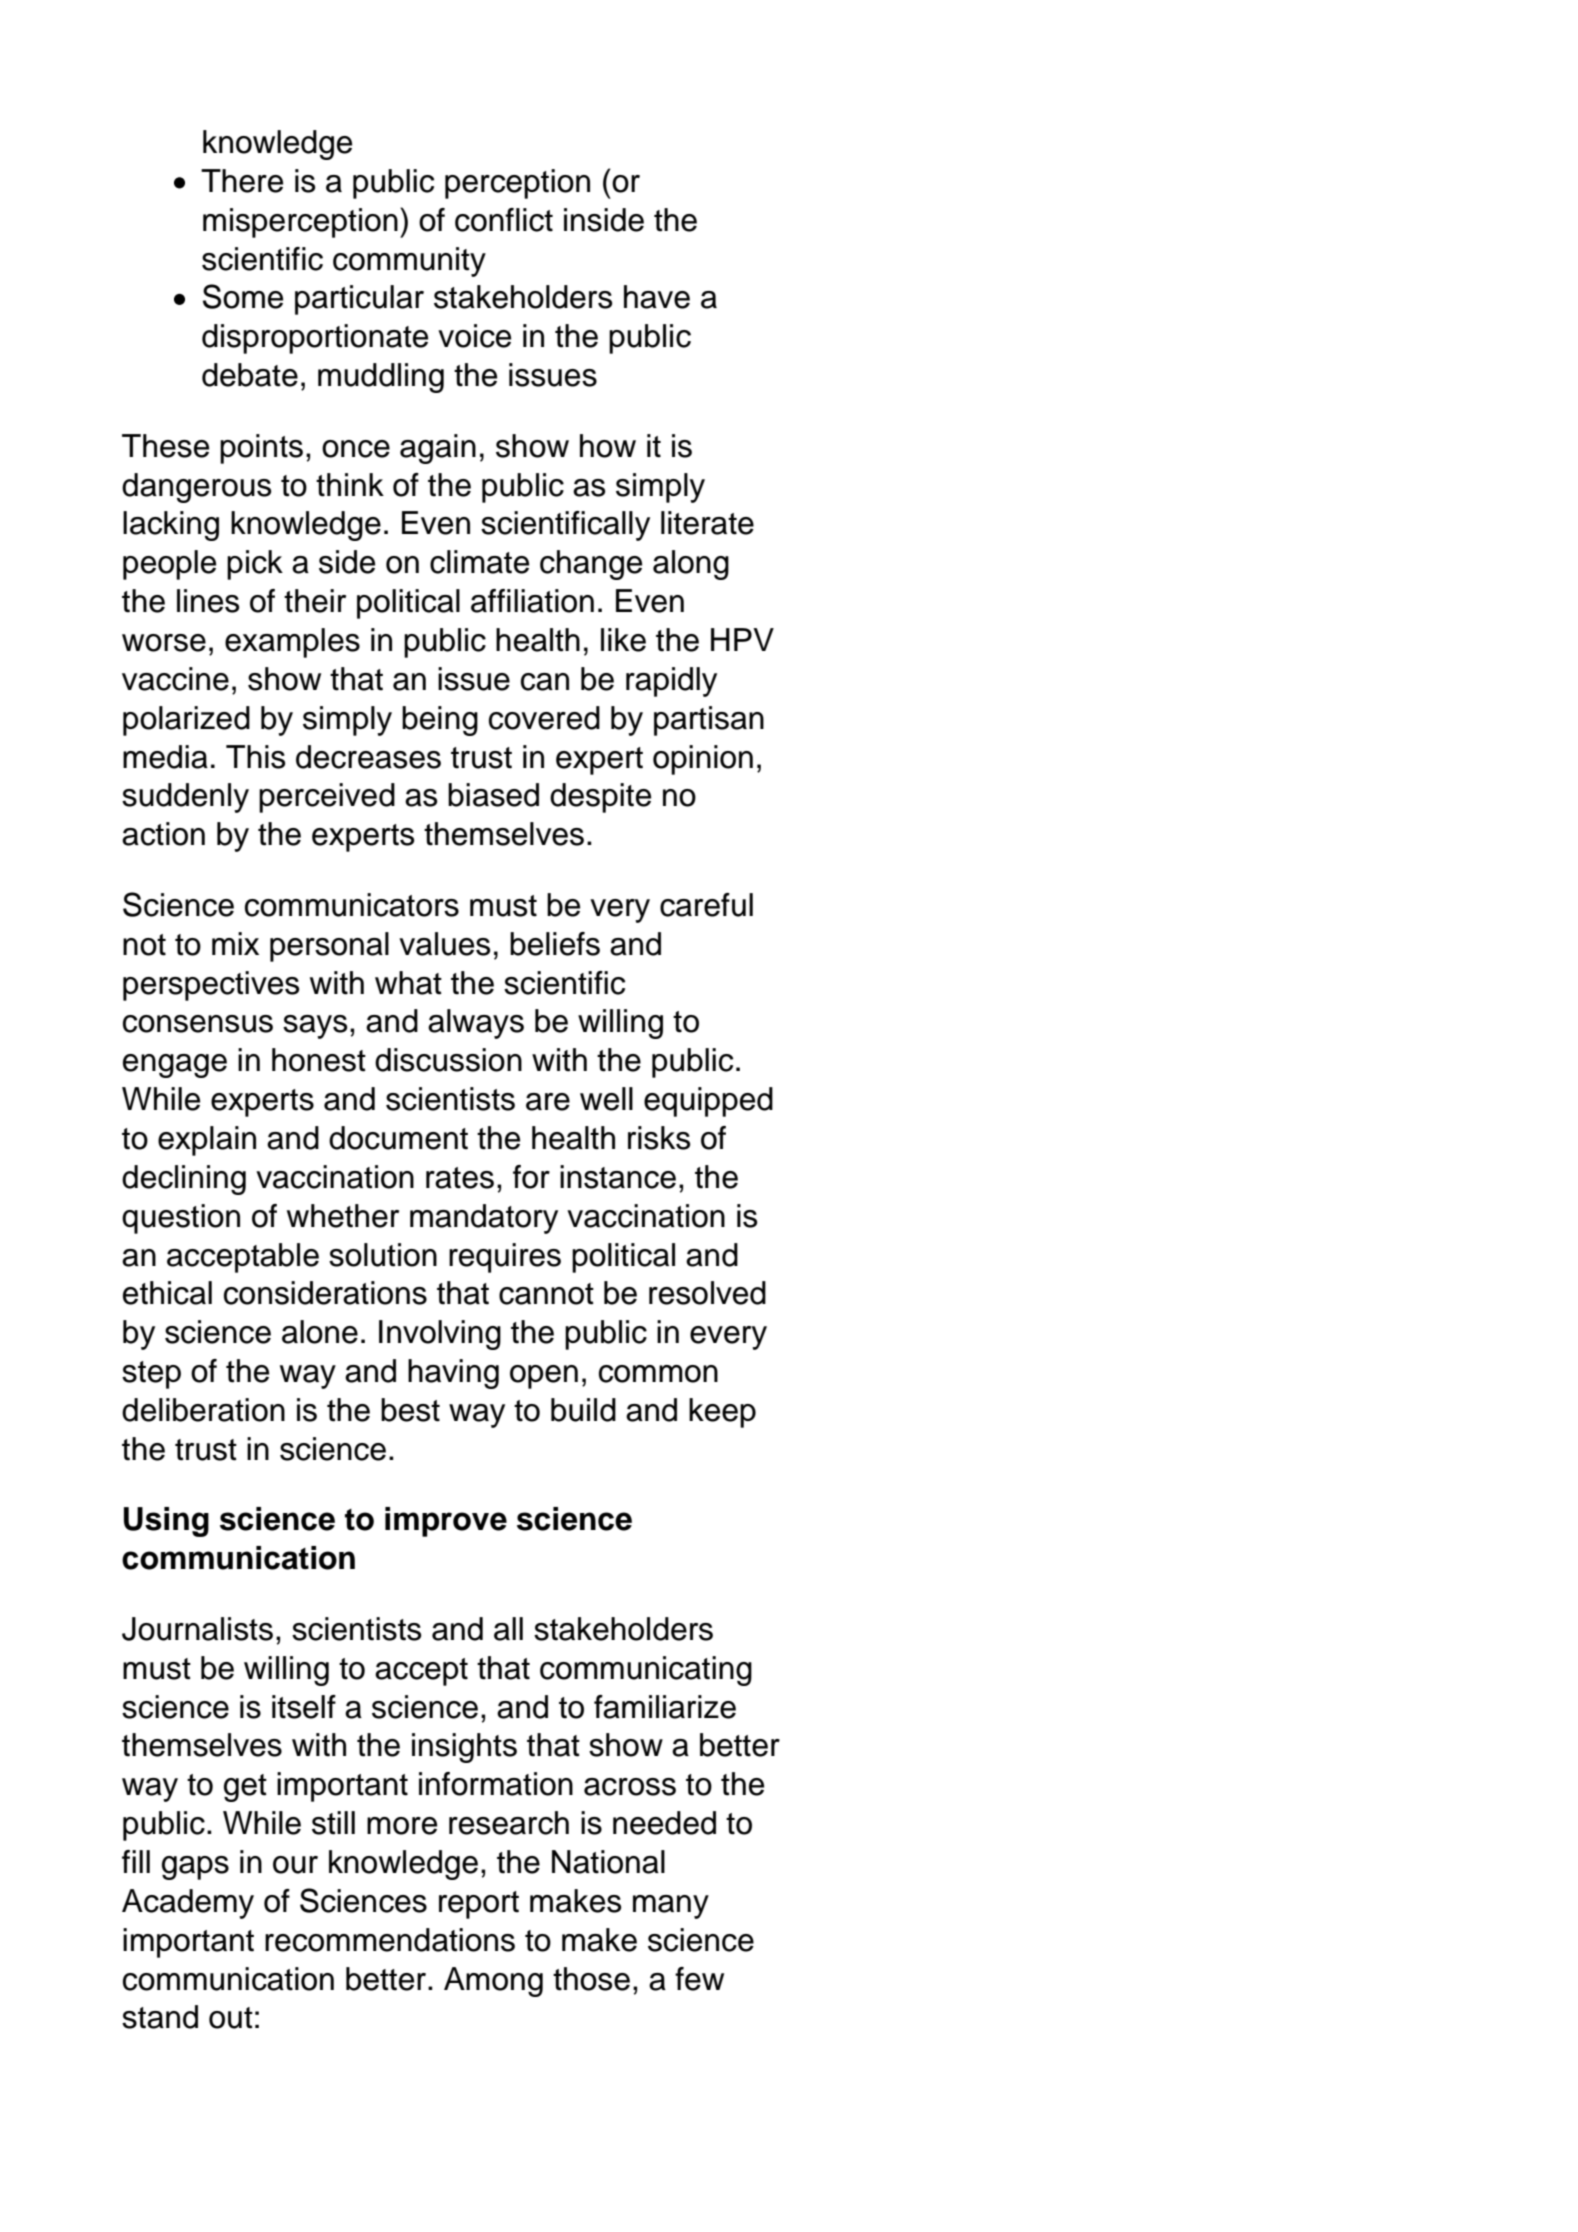 The width and height of the screenshot is (1578, 2232). I want to click on values, so click(445, 944).
